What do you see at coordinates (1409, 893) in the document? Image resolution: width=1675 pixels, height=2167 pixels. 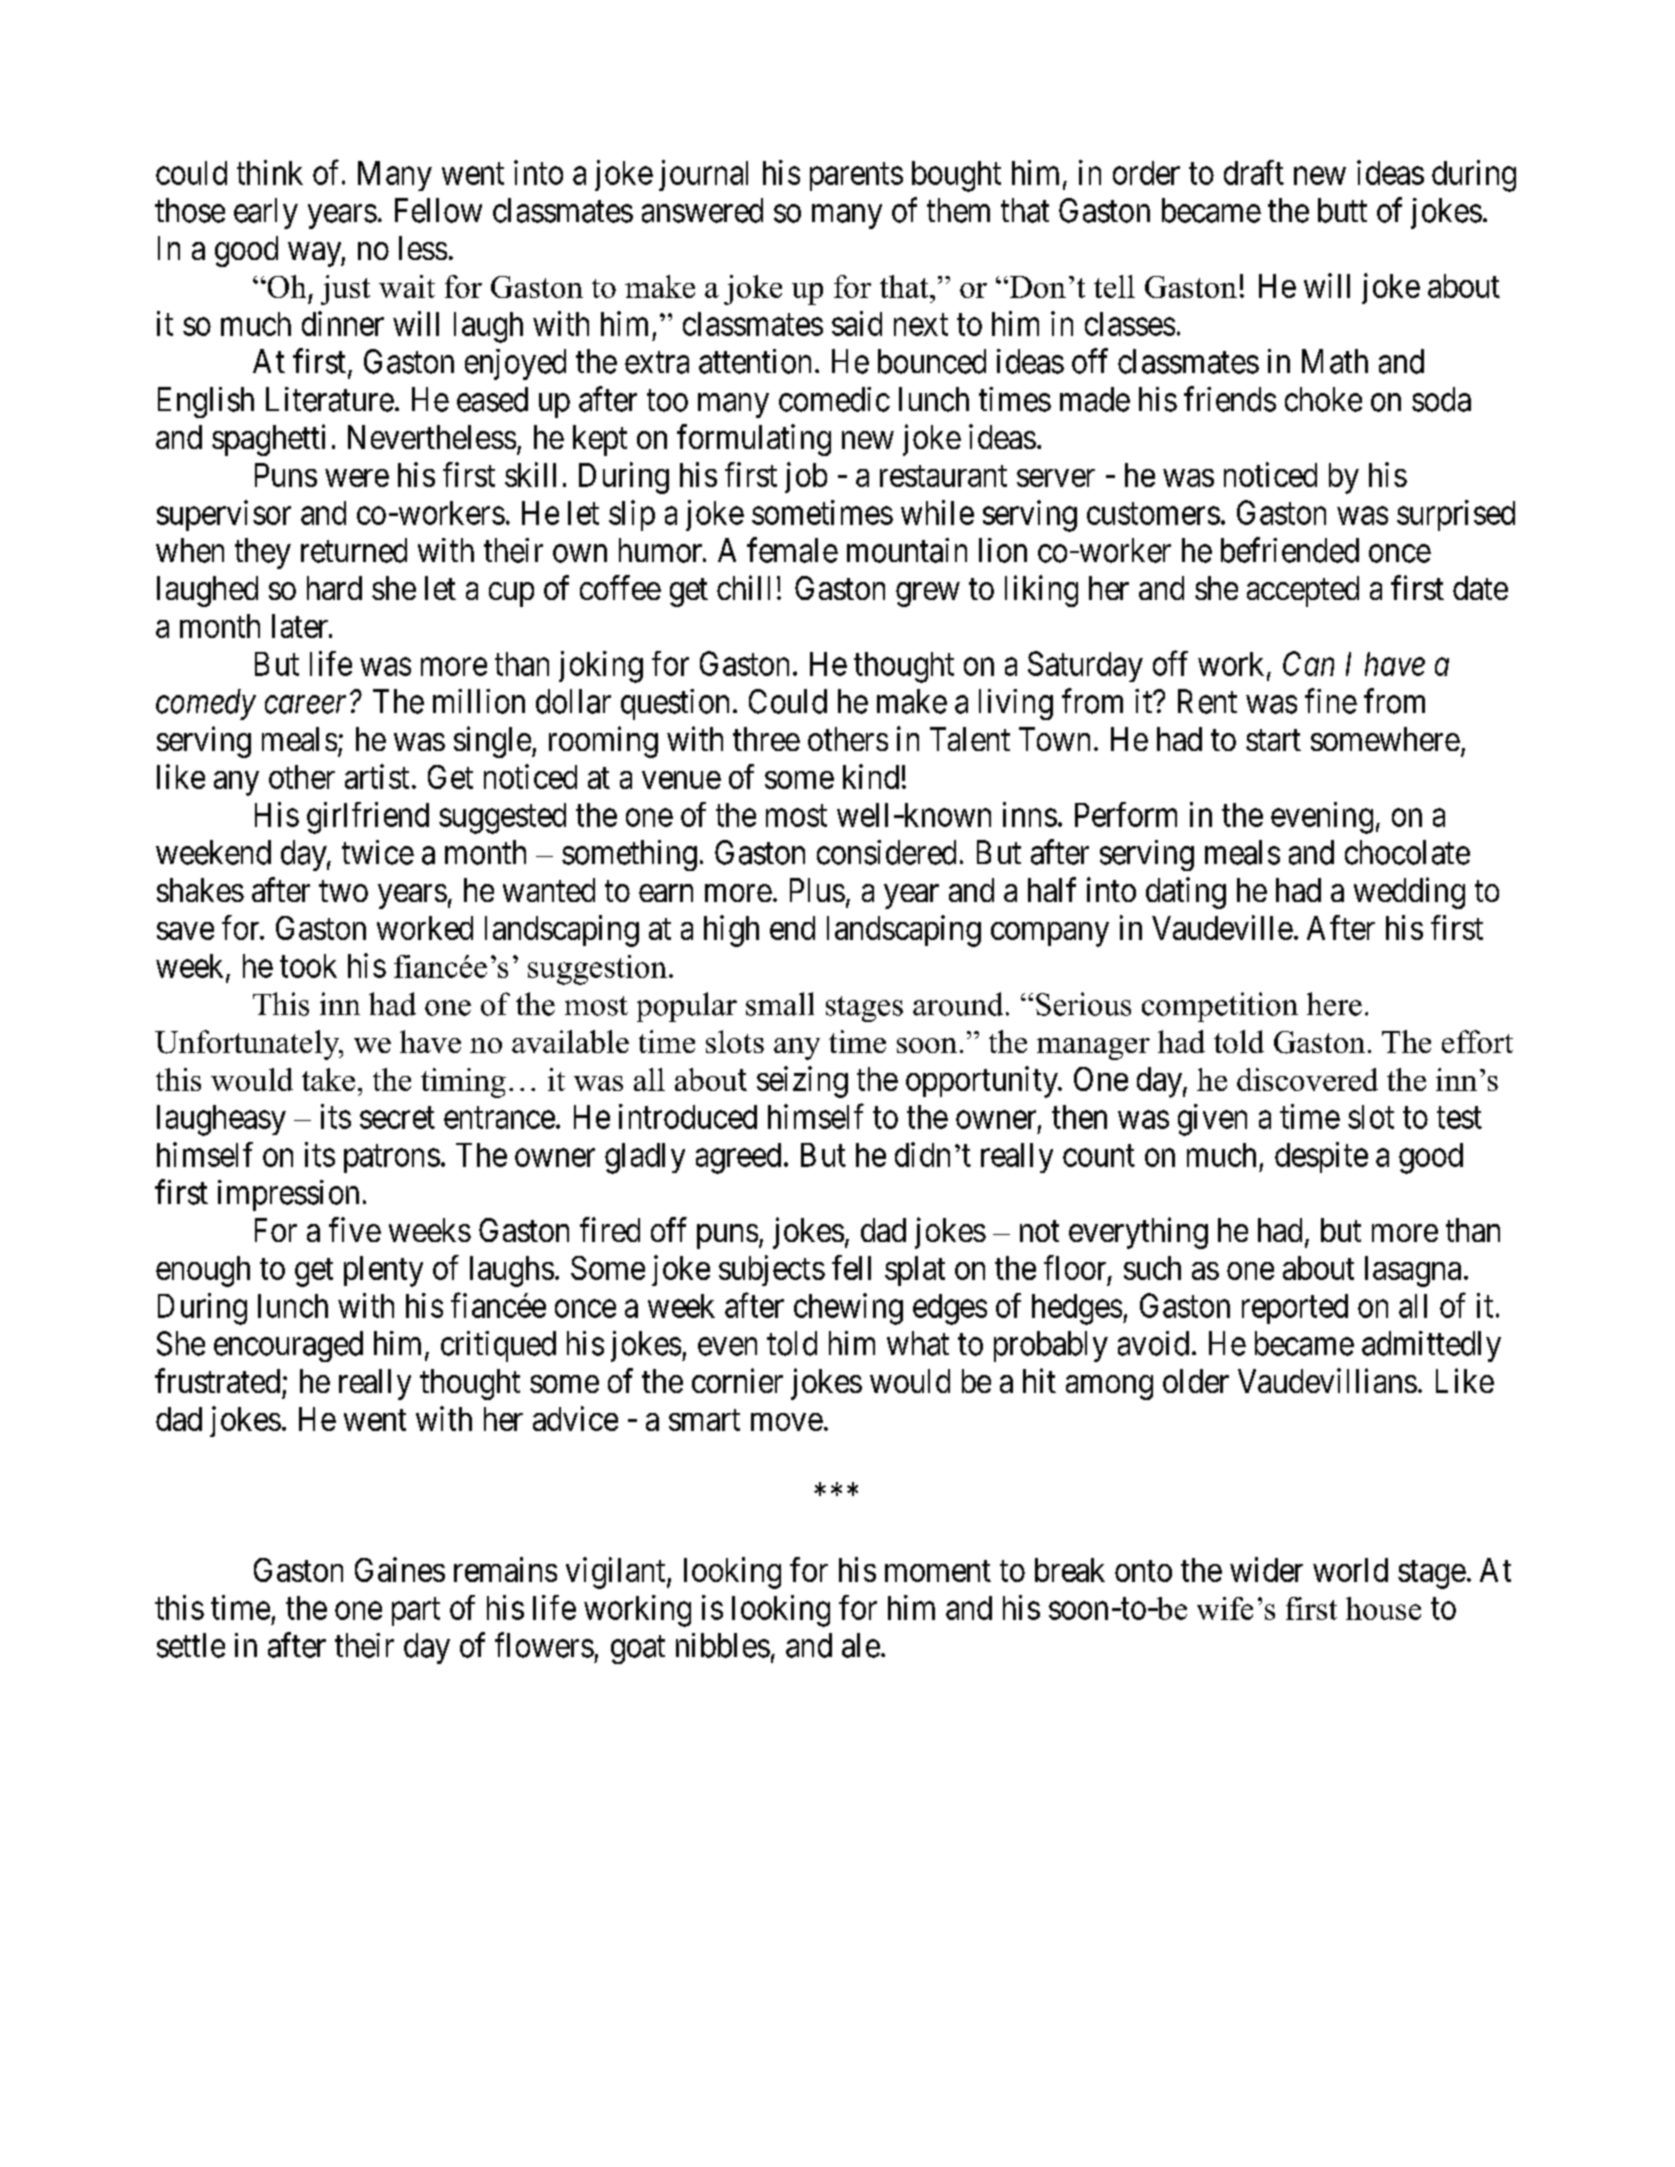 I see `wedding` at bounding box center [1409, 893].
